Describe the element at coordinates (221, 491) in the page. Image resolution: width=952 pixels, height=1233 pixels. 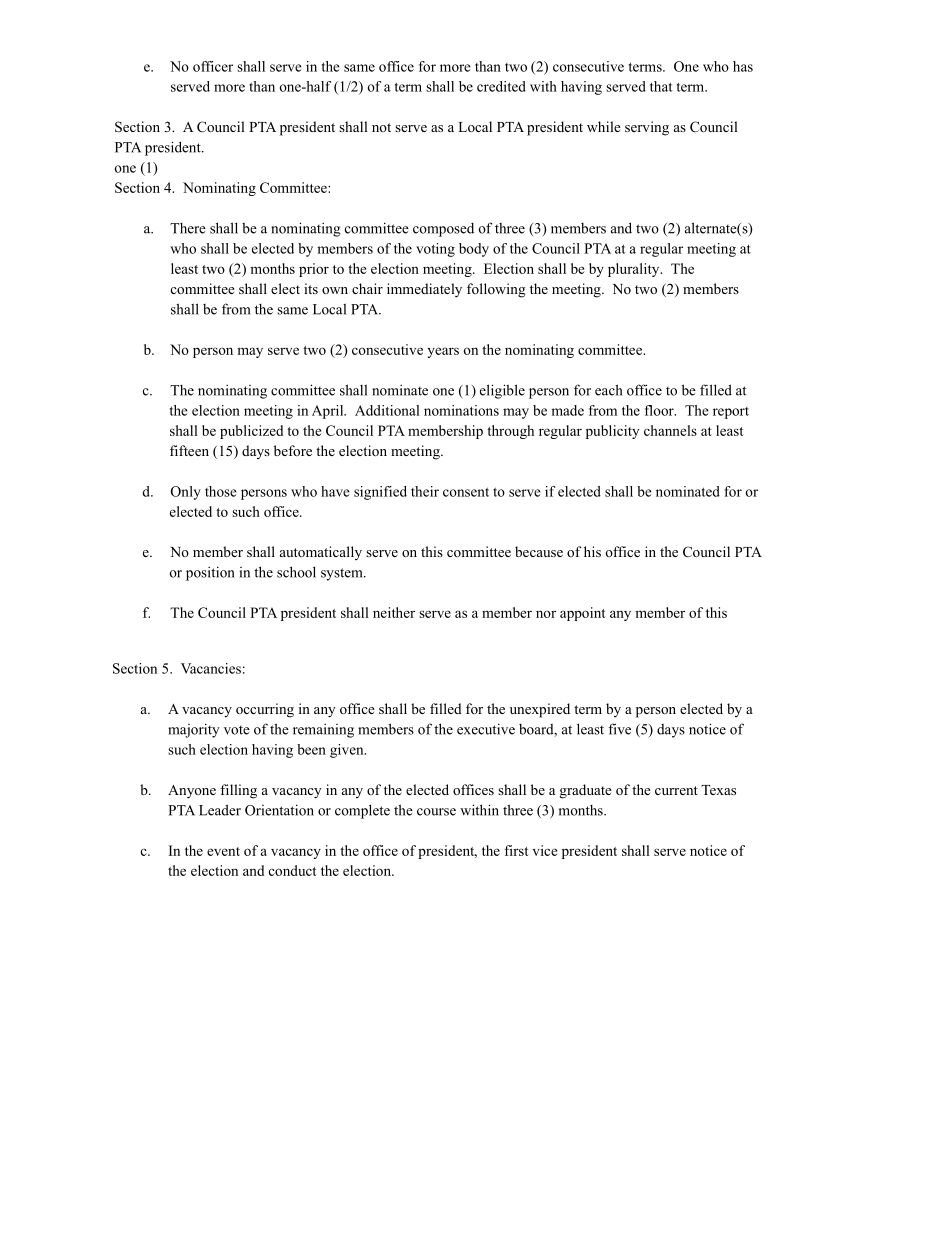
I see `those` at that location.
